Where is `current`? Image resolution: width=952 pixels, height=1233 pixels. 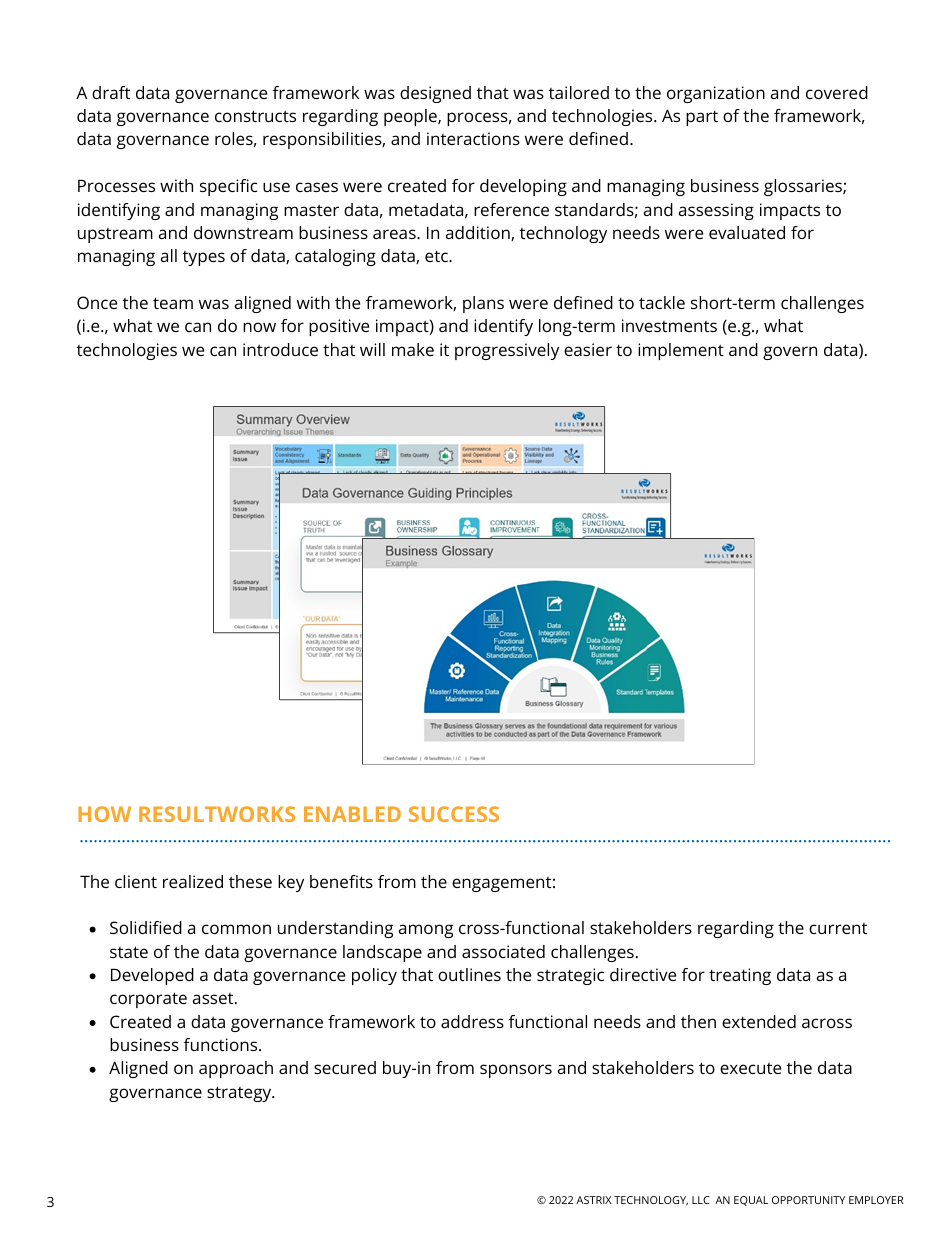
current is located at coordinates (838, 928).
